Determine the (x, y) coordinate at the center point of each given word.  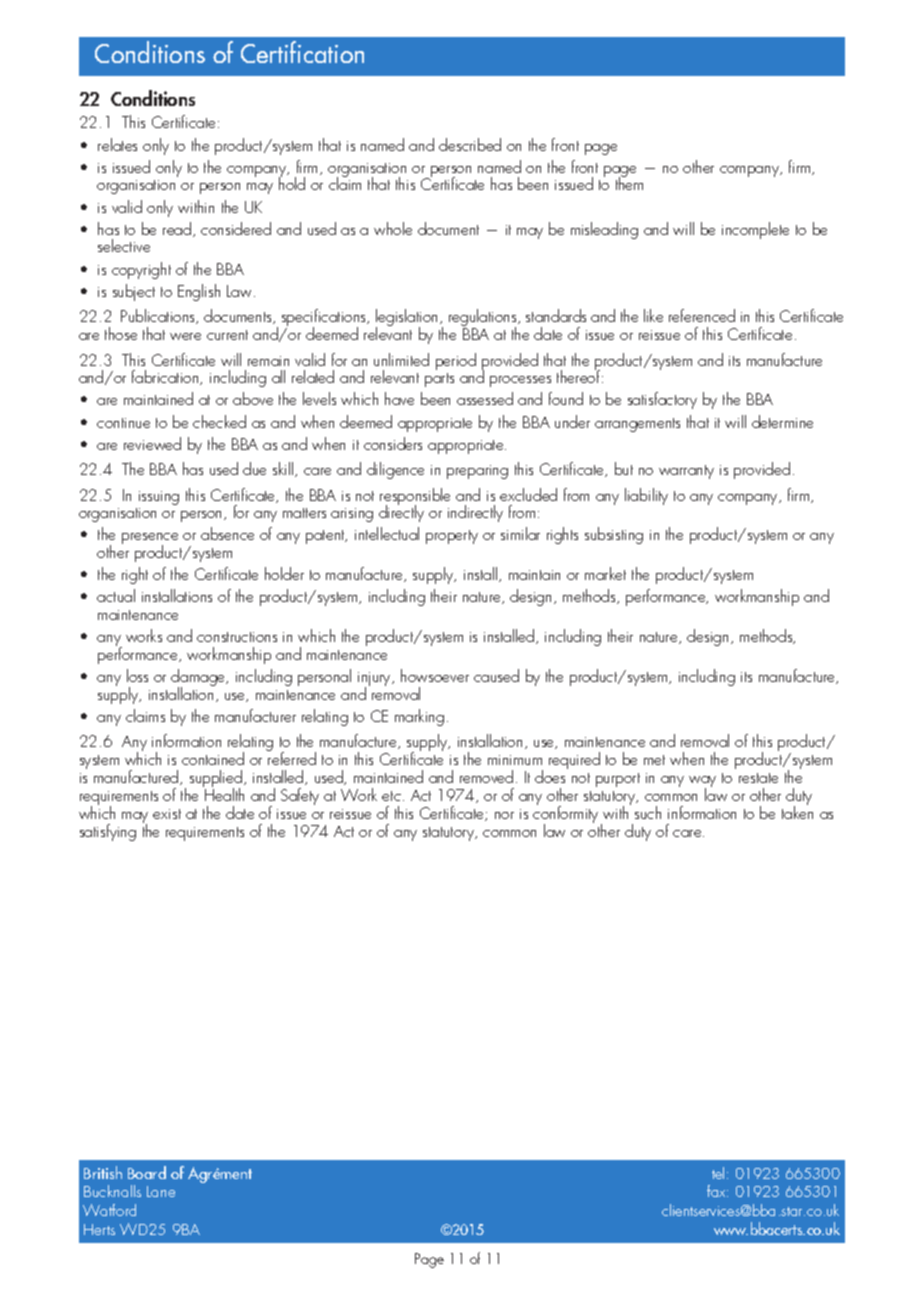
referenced (702, 315)
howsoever (435, 675)
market (605, 573)
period (456, 361)
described (470, 144)
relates (117, 144)
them (629, 183)
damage (199, 679)
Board (147, 1172)
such (648, 812)
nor (504, 815)
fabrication (166, 377)
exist (167, 814)
